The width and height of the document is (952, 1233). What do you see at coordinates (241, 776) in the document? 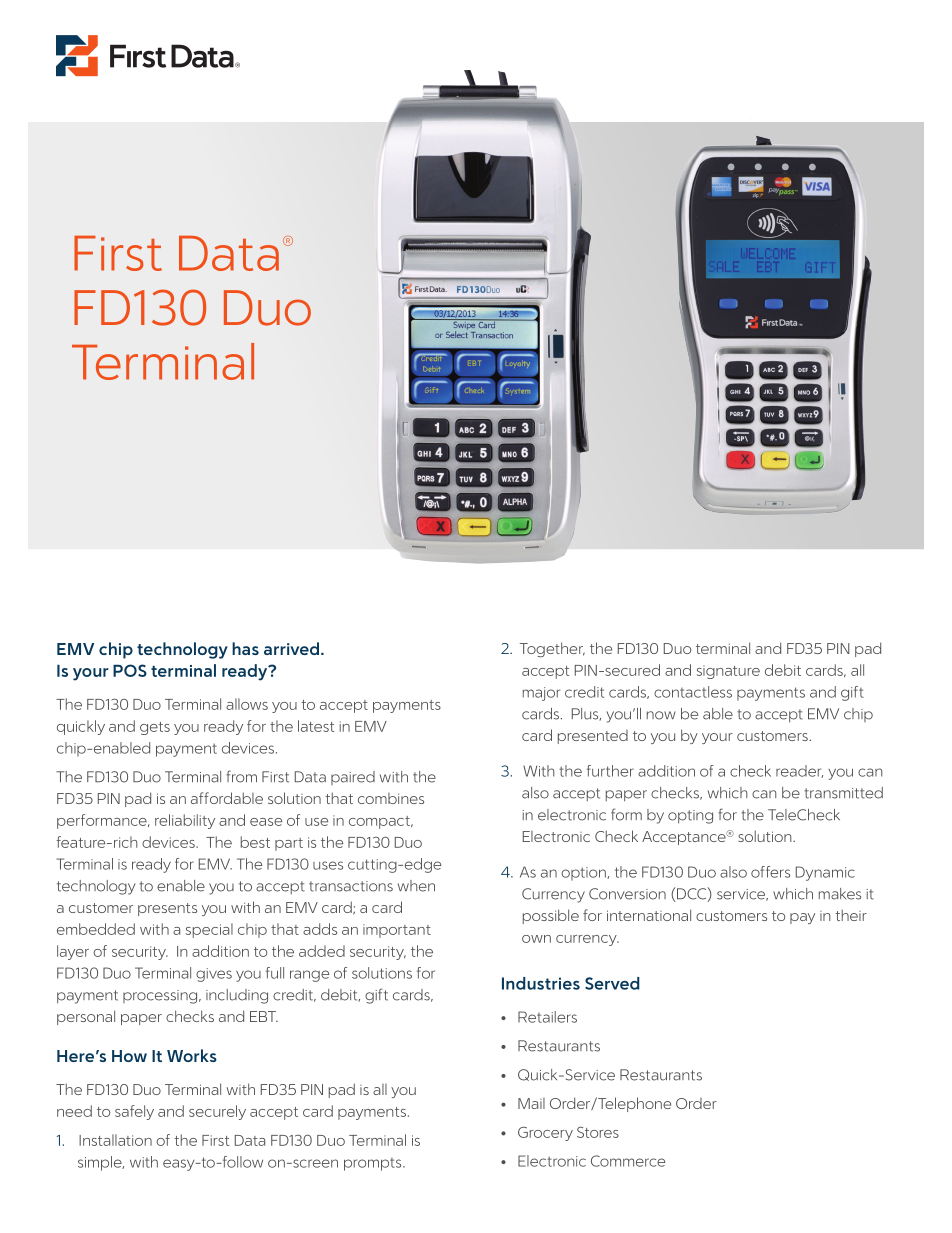
I see `from` at bounding box center [241, 776].
